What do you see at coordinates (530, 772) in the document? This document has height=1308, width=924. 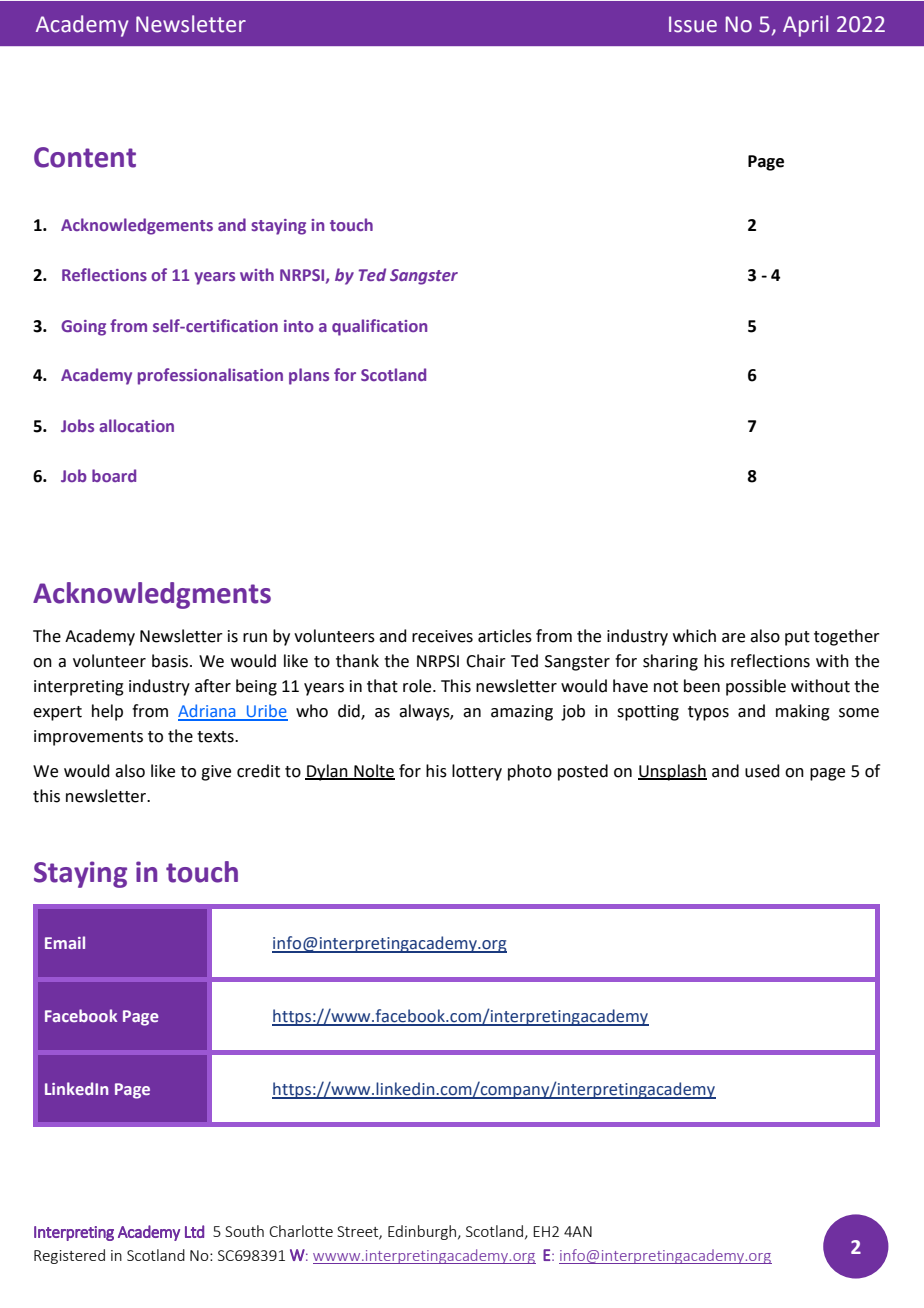 I see `photo` at bounding box center [530, 772].
